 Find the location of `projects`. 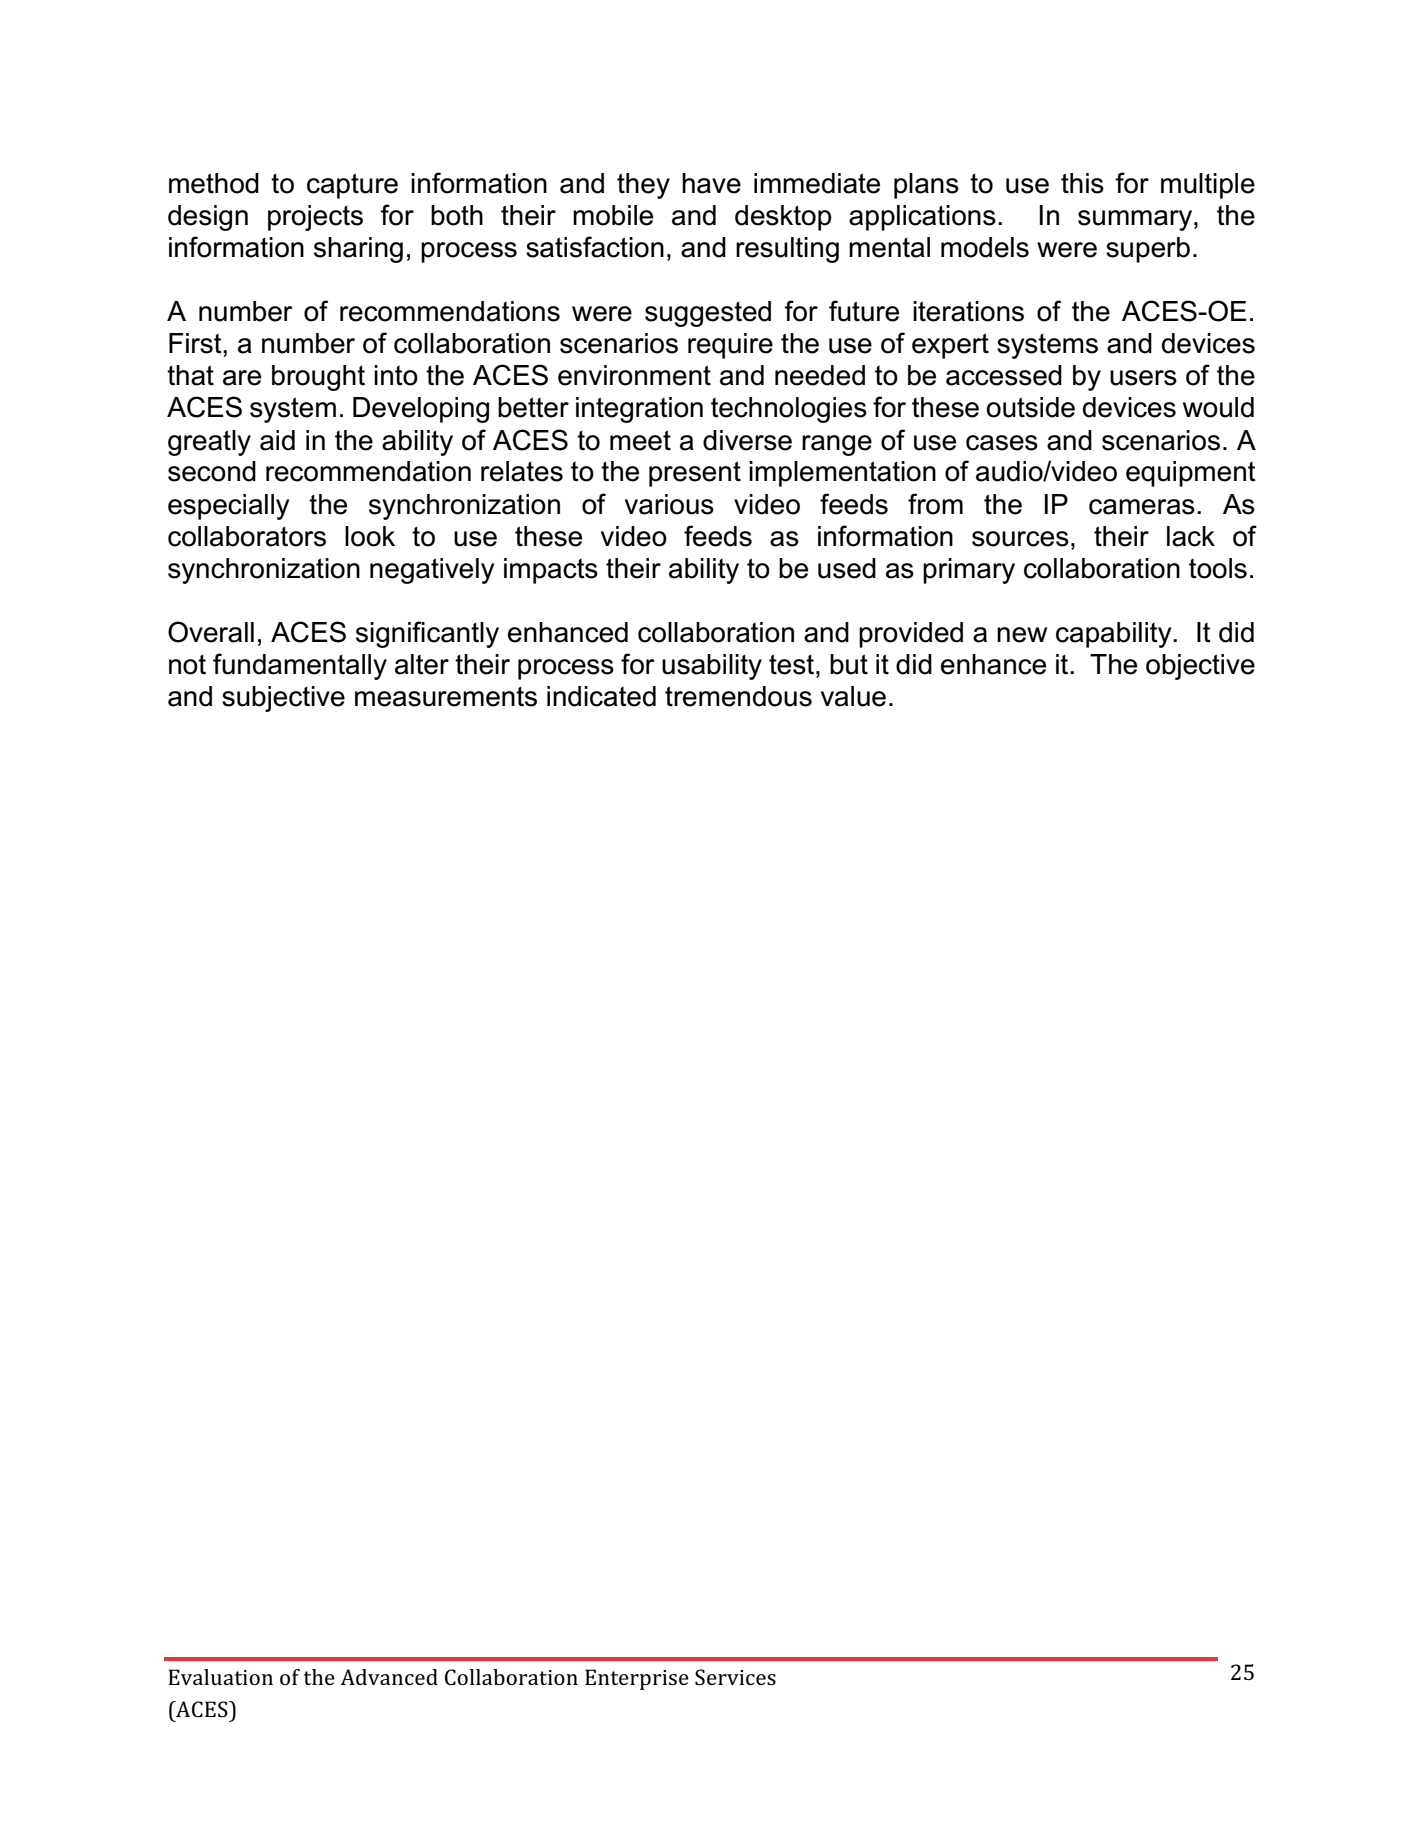

projects is located at coordinates (315, 218).
